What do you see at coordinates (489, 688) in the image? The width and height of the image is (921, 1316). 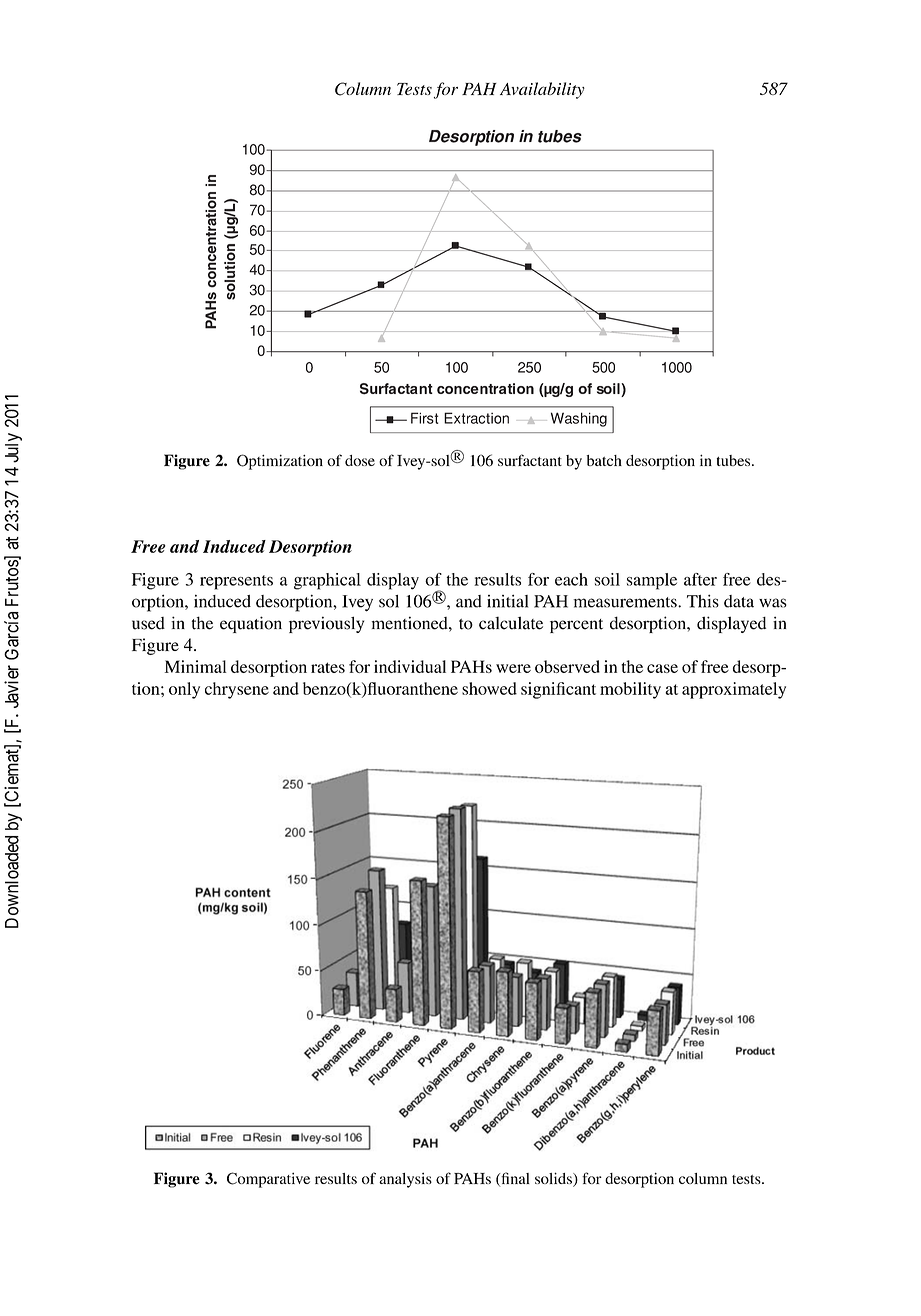 I see `showed` at bounding box center [489, 688].
